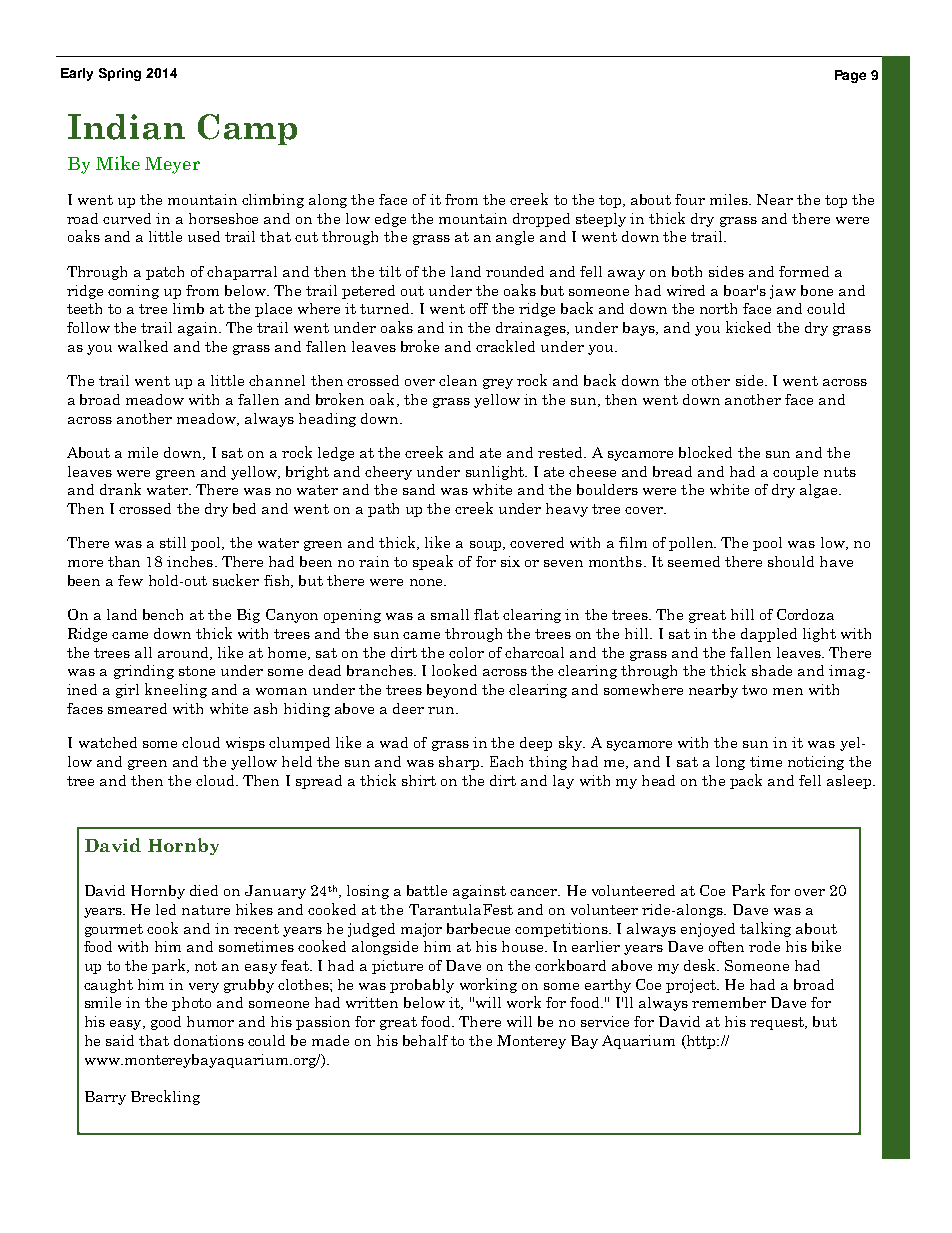  Describe the element at coordinates (126, 127) in the image. I see `Indian` at that location.
